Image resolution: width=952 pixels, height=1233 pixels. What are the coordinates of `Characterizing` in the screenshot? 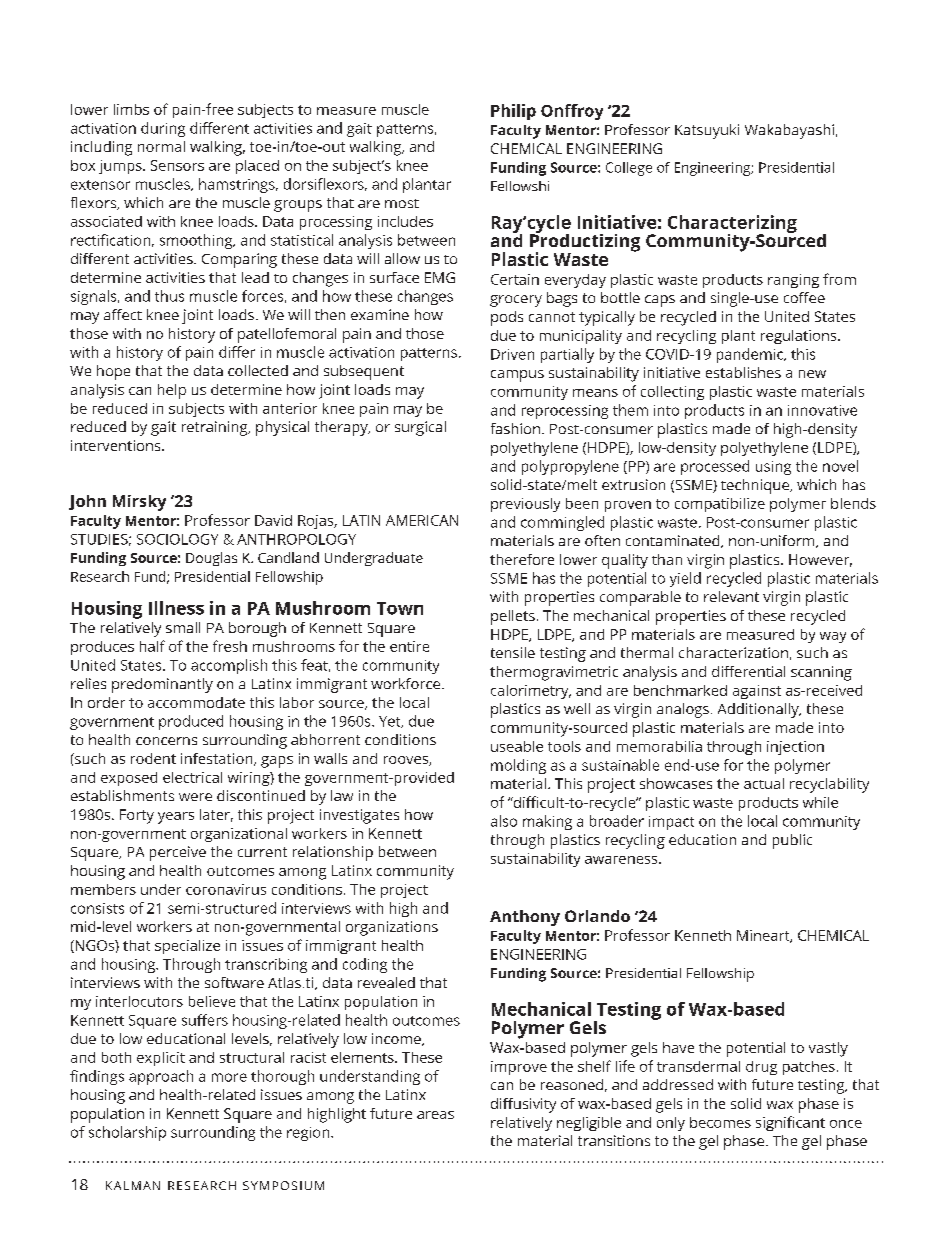 It's located at (732, 225).
